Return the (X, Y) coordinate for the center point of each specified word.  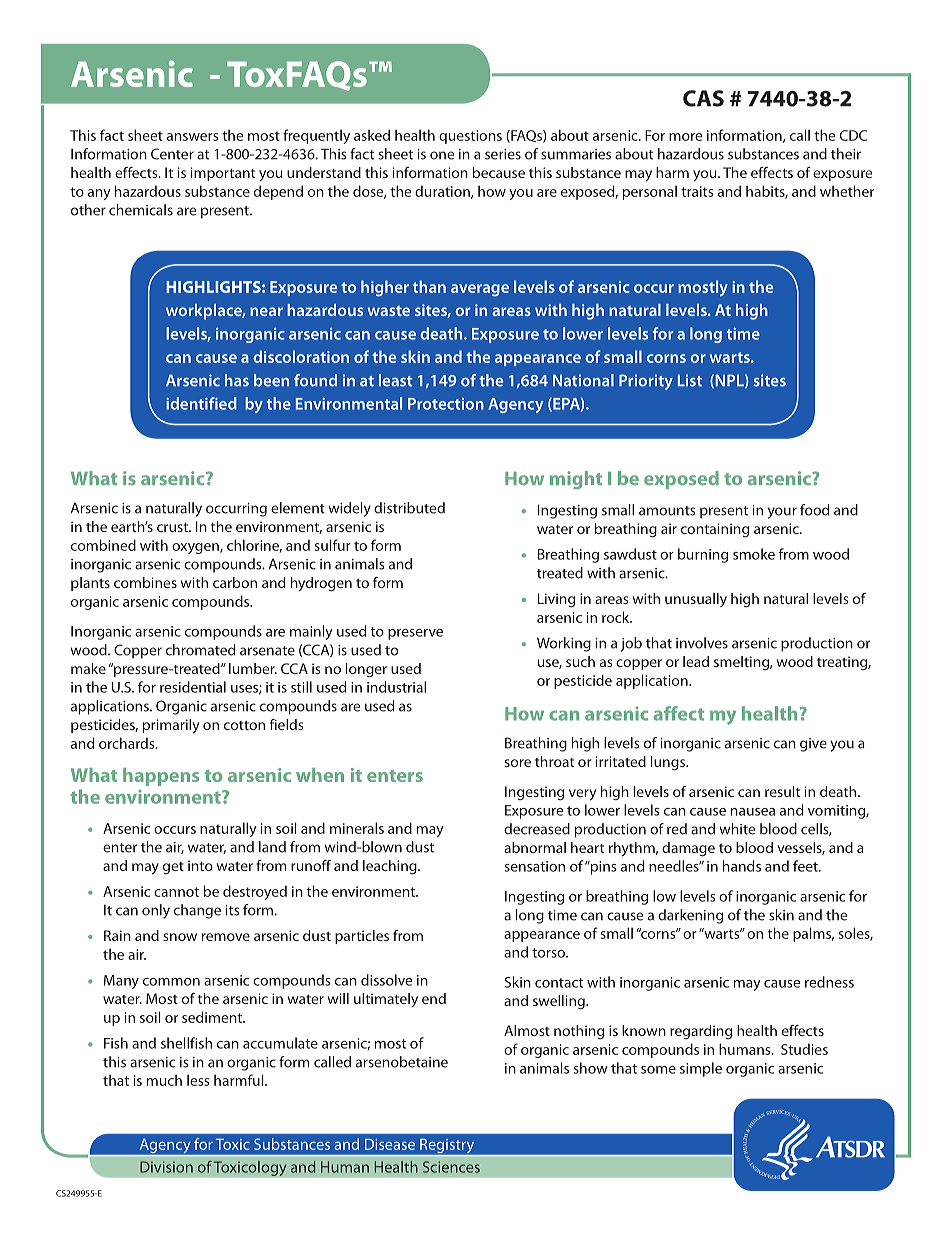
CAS (703, 98)
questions (470, 137)
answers (193, 137)
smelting (742, 663)
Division (166, 1167)
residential (193, 687)
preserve (415, 634)
